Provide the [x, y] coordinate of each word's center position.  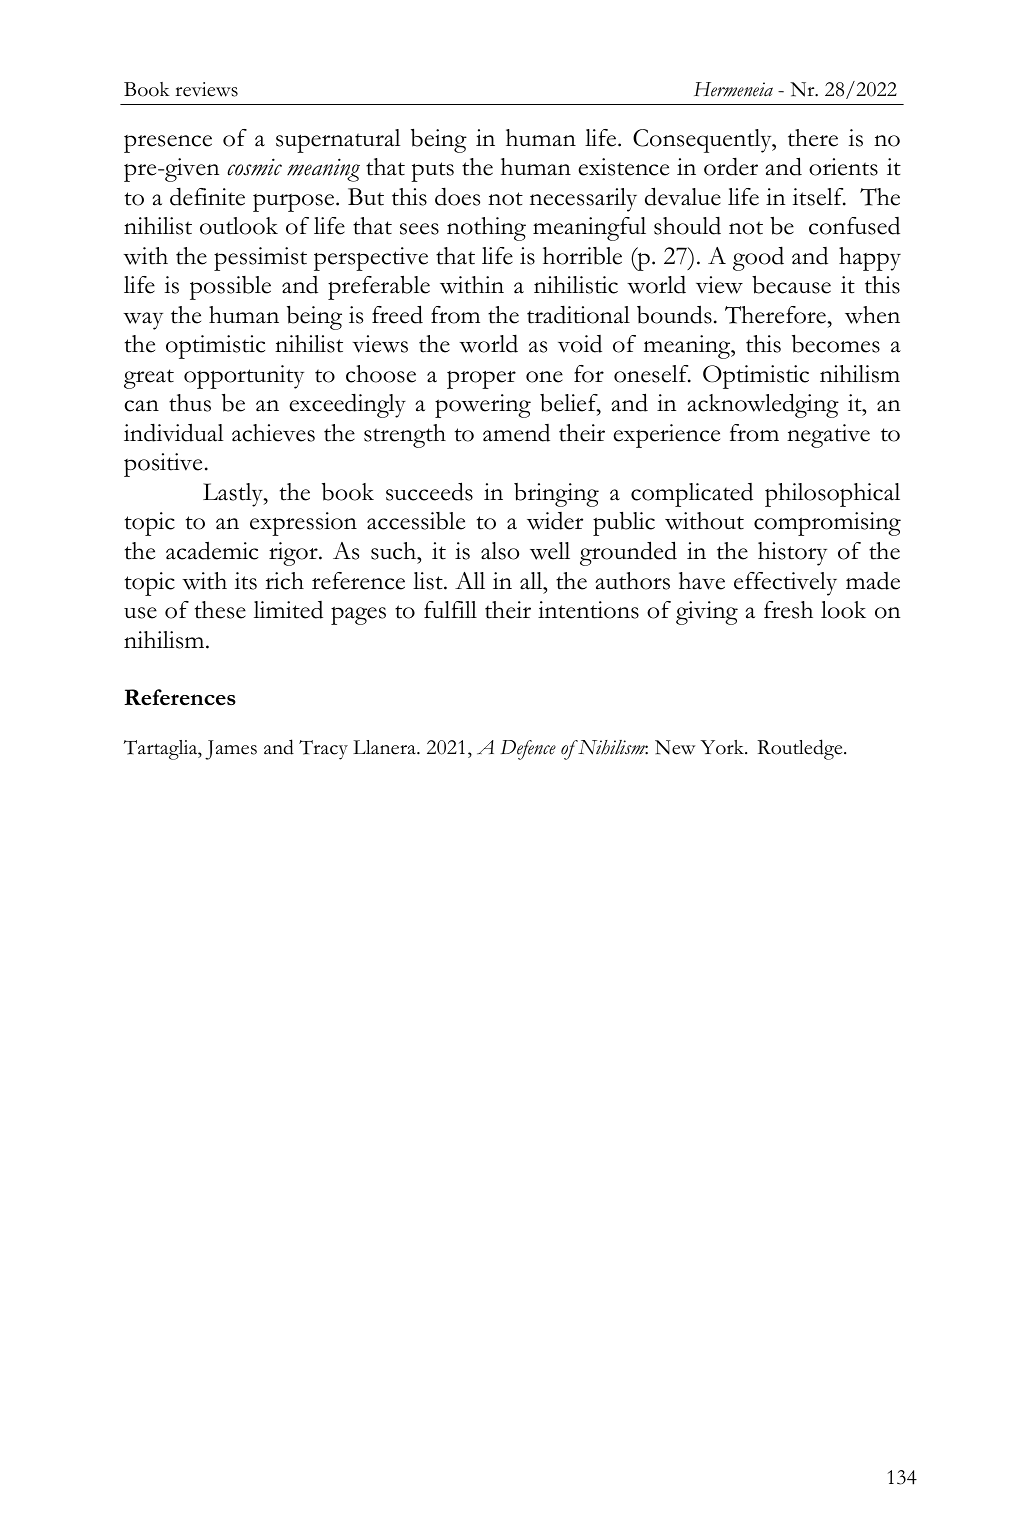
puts [432, 172]
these [220, 610]
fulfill [450, 609]
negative [828, 436]
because [791, 285]
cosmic [254, 167]
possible [230, 288]
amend [516, 433]
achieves [273, 433]
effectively [785, 584]
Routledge [801, 749]
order [731, 166]
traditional [578, 314]
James [231, 750]
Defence [528, 750]
